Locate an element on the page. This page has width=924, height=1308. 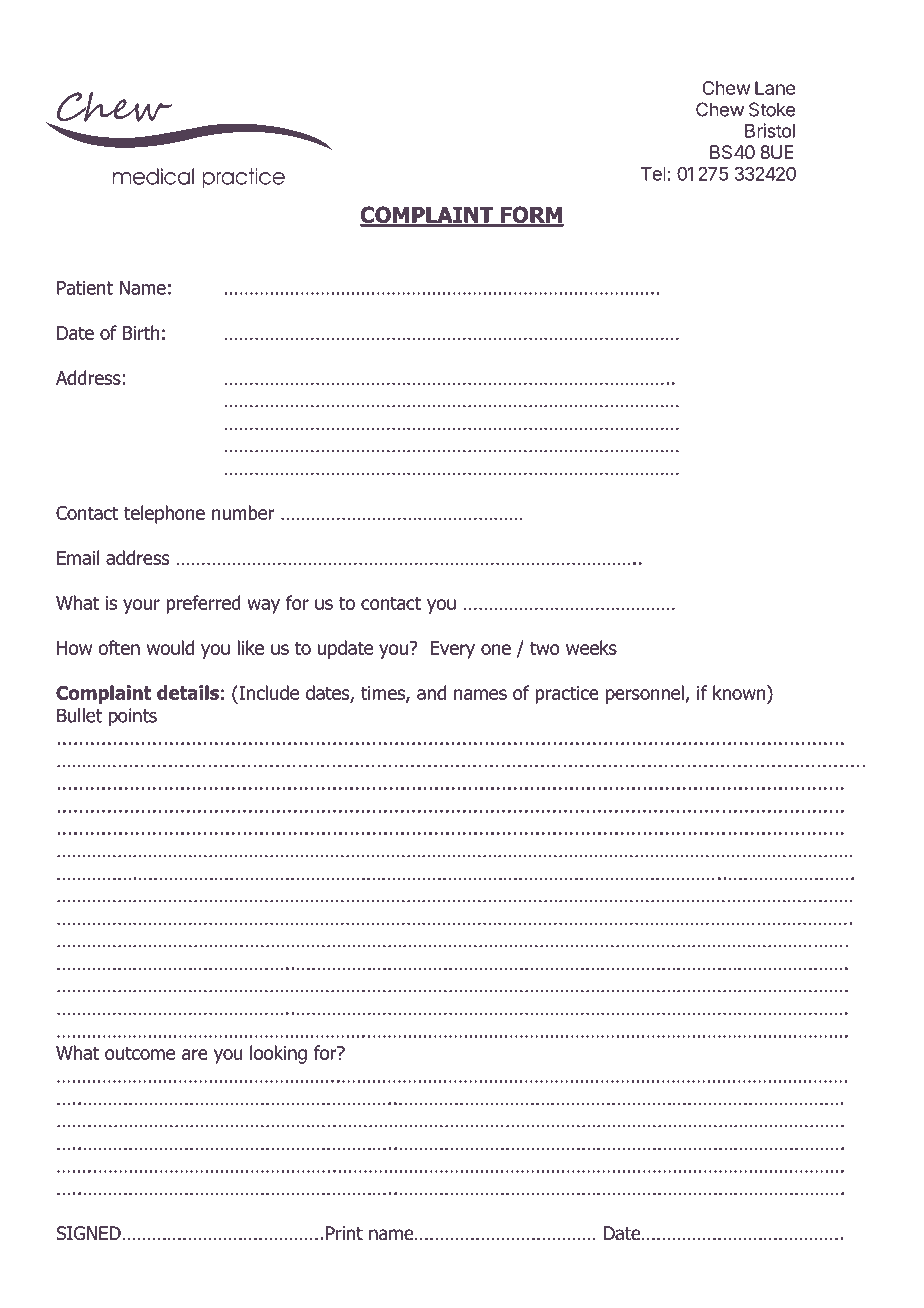
points is located at coordinates (133, 717).
